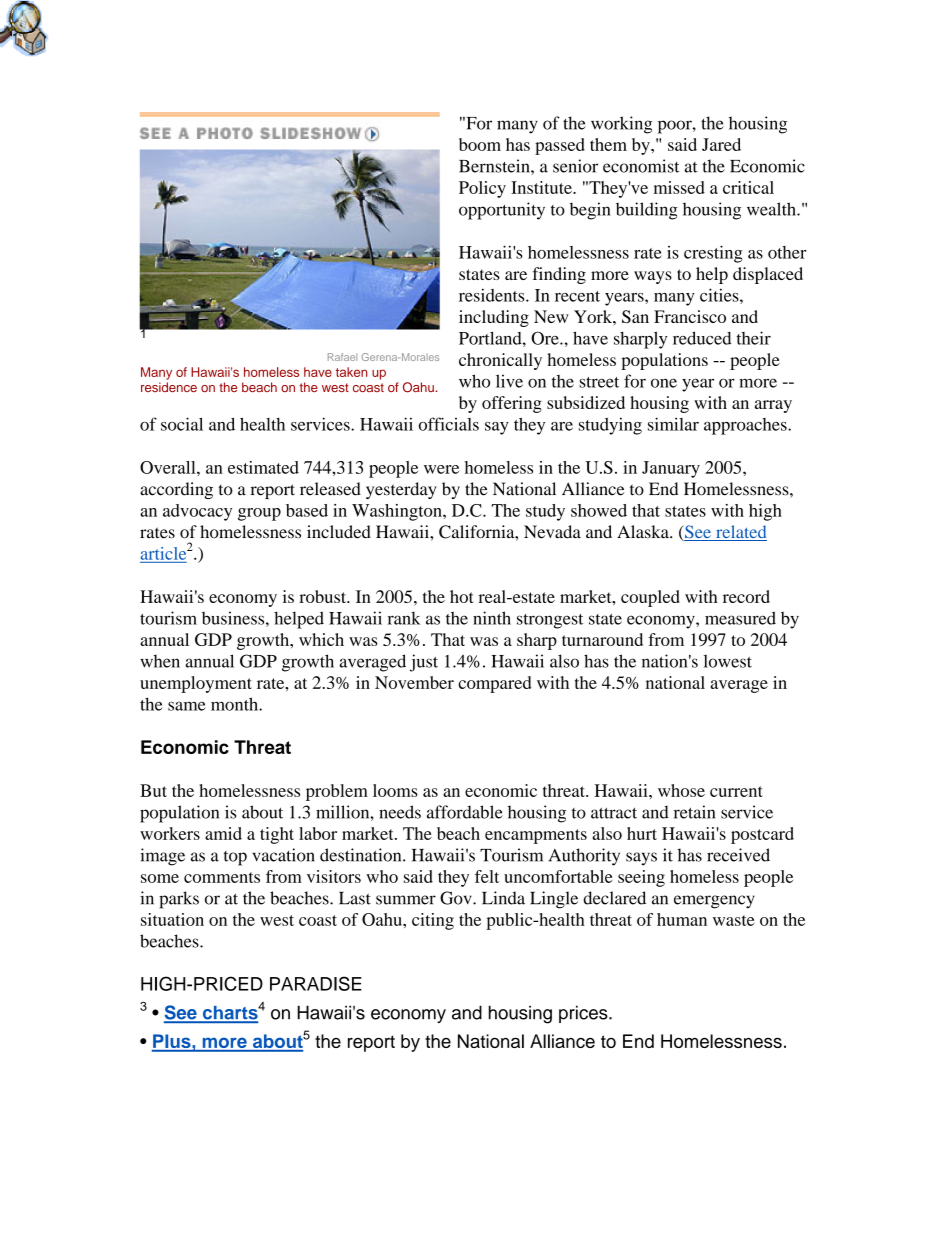 This document has height=1233, width=952. What do you see at coordinates (500, 361) in the document?
I see `chronically` at bounding box center [500, 361].
